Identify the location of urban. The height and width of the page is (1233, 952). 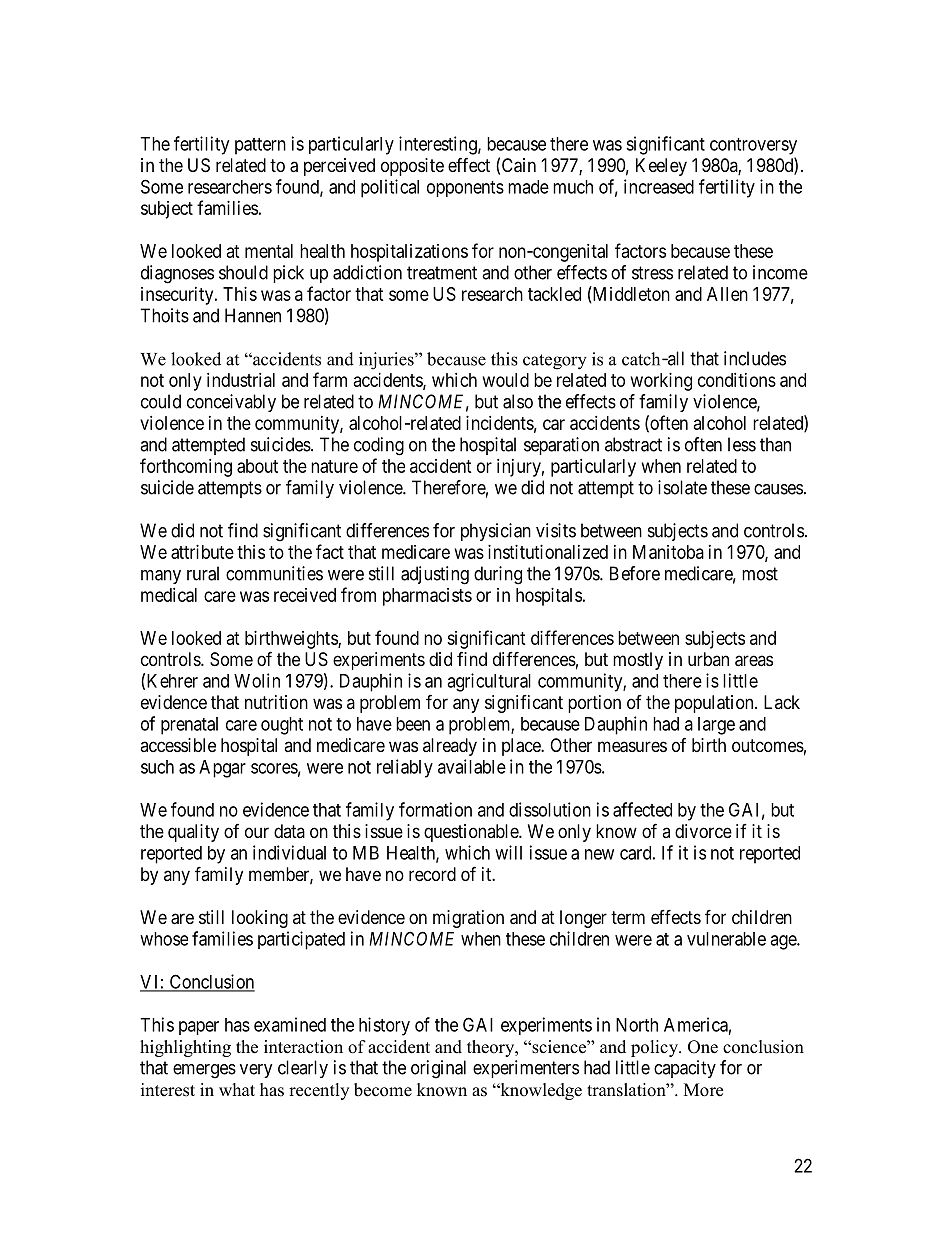
(708, 659).
